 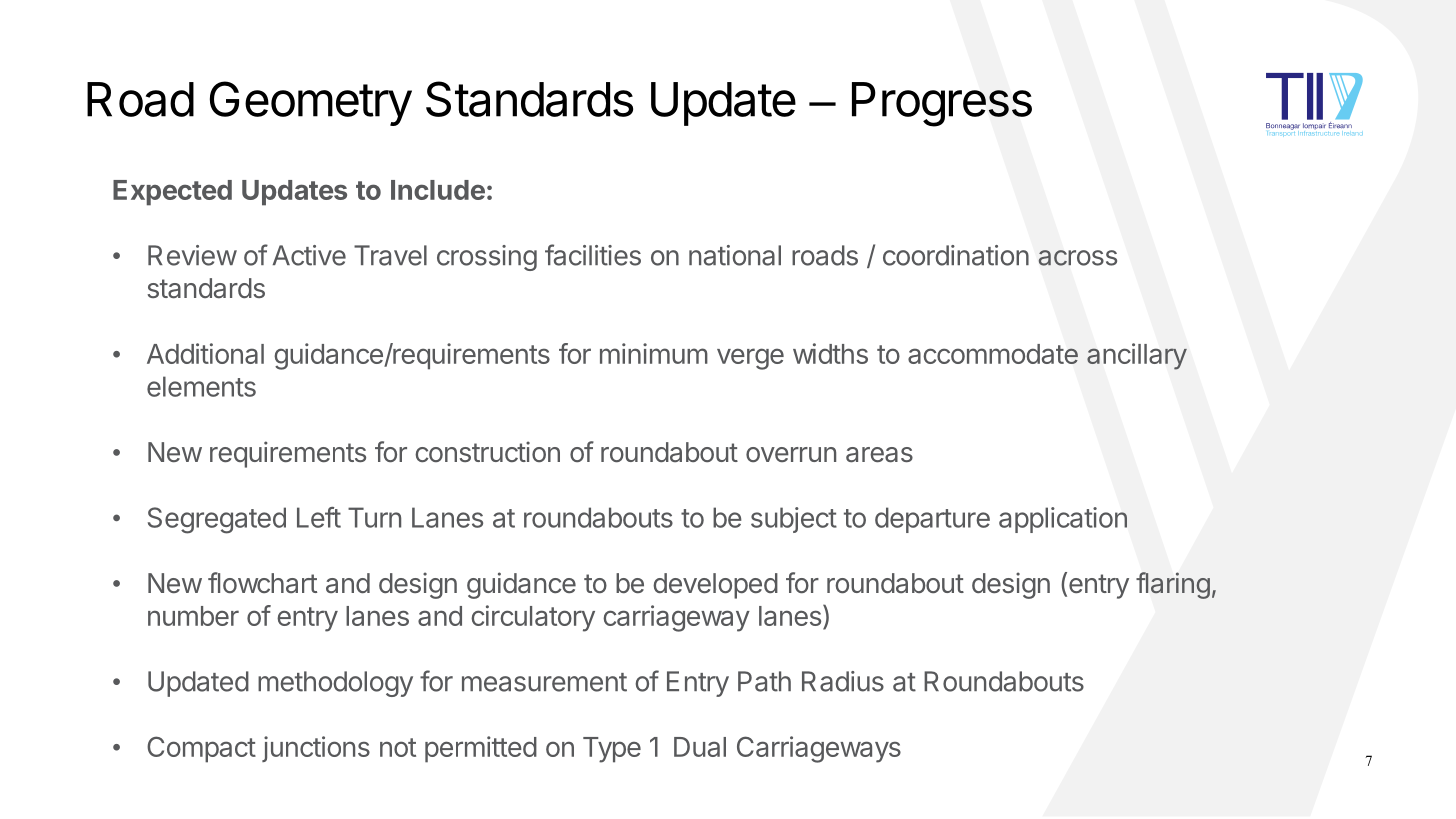 I want to click on overrun, so click(x=791, y=454).
